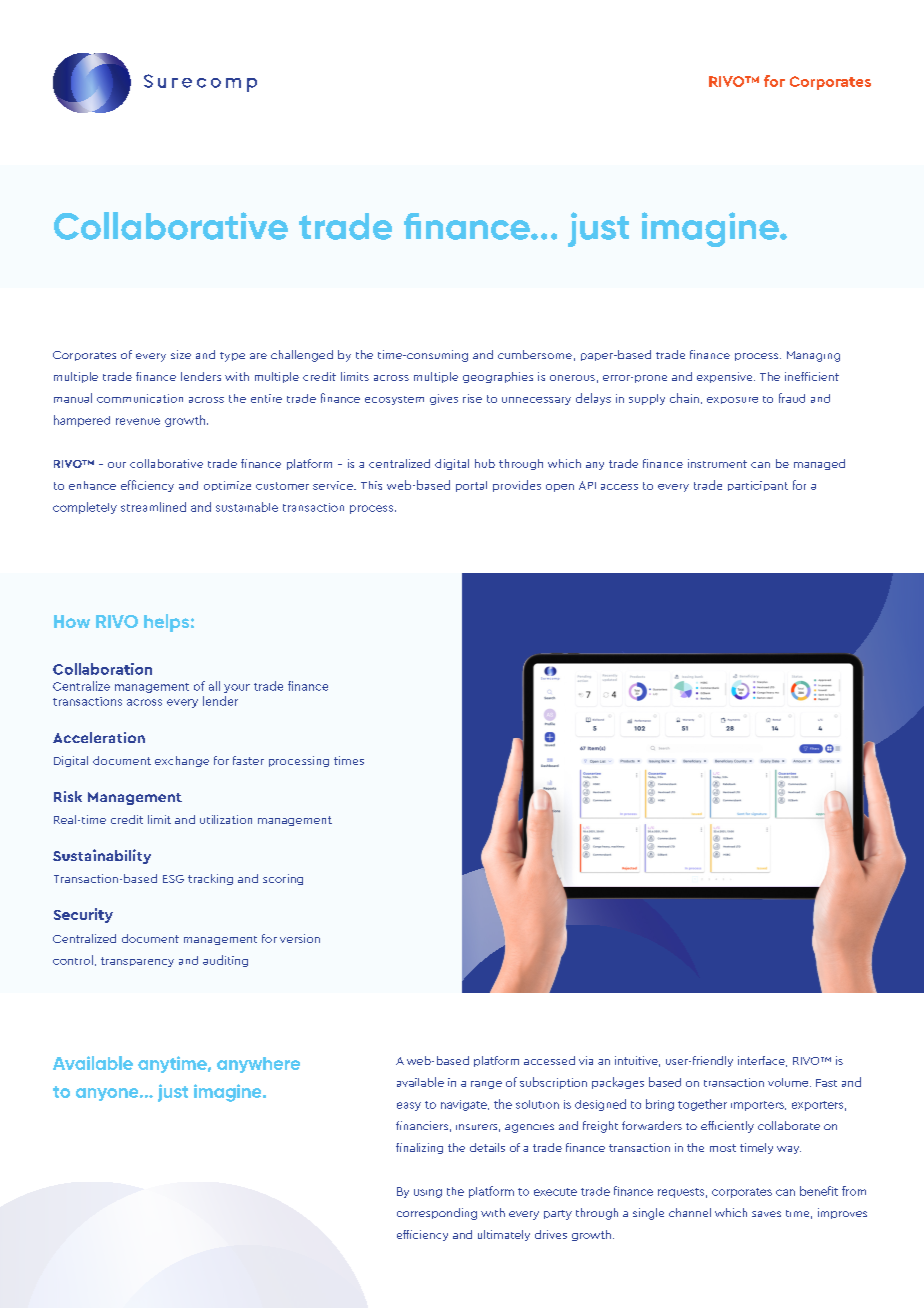 The height and width of the screenshot is (1308, 924). I want to click on expensive, so click(726, 377).
